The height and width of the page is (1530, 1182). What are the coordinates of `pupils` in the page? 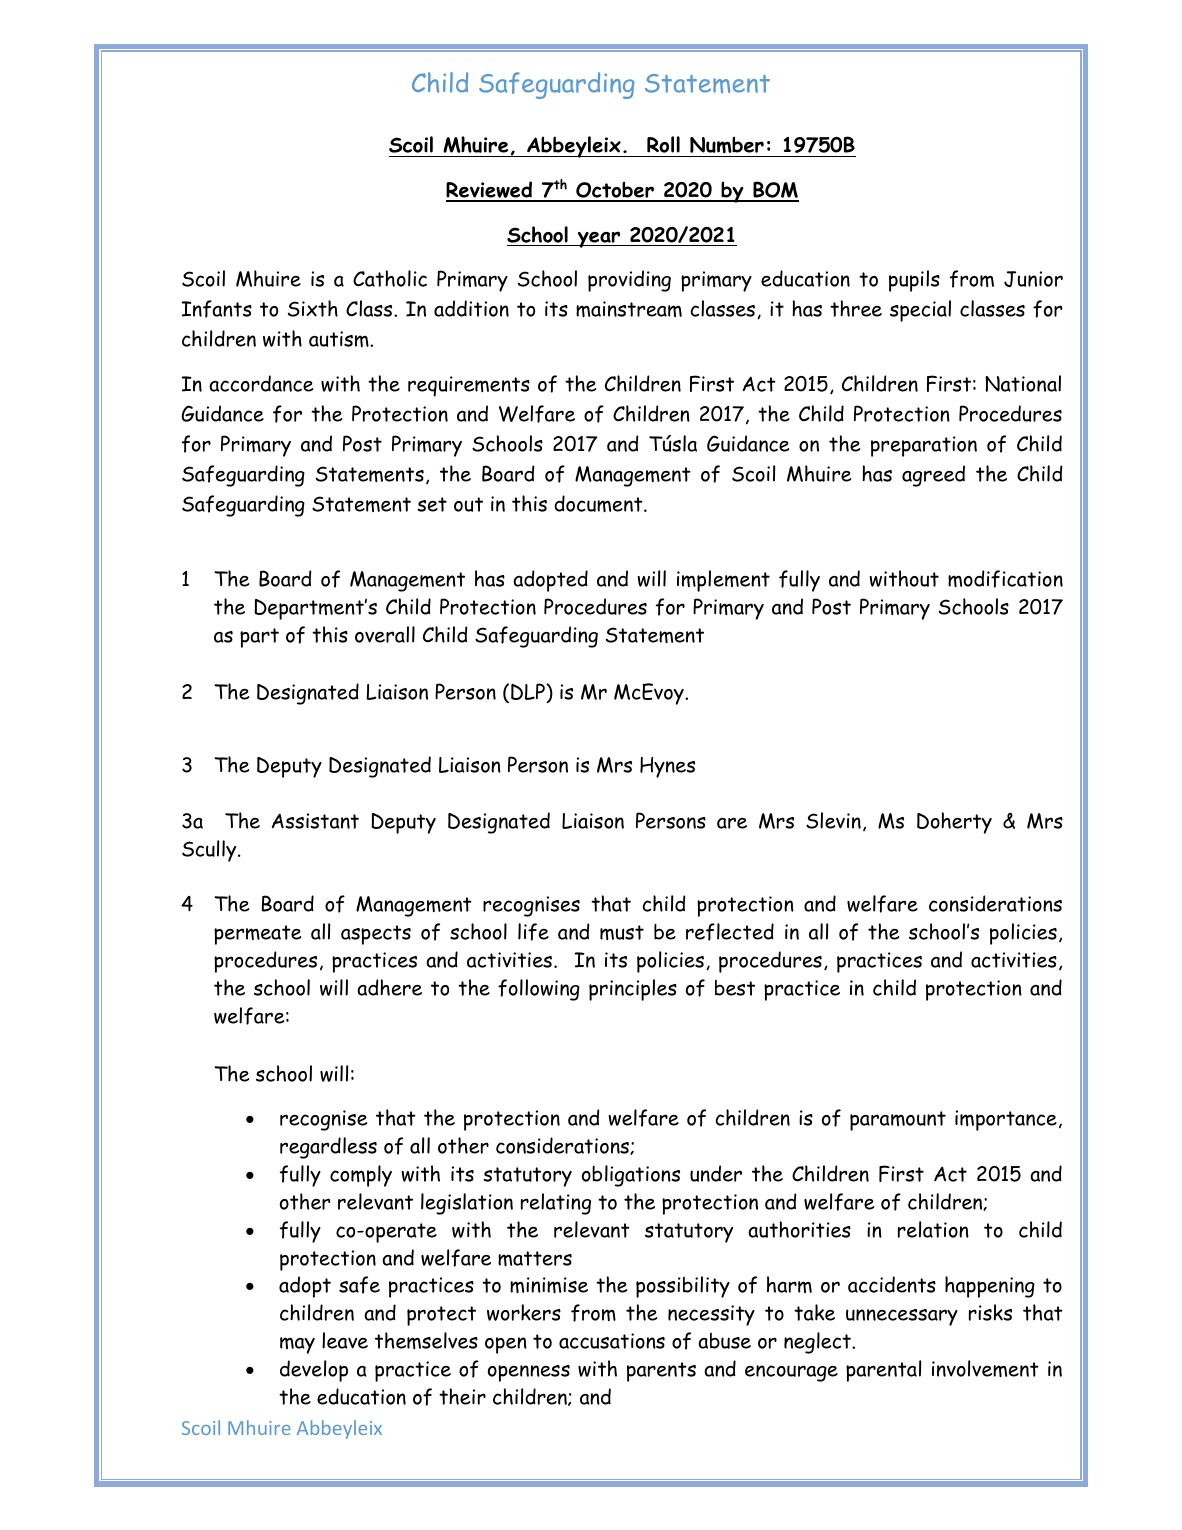 It's located at (914, 281).
